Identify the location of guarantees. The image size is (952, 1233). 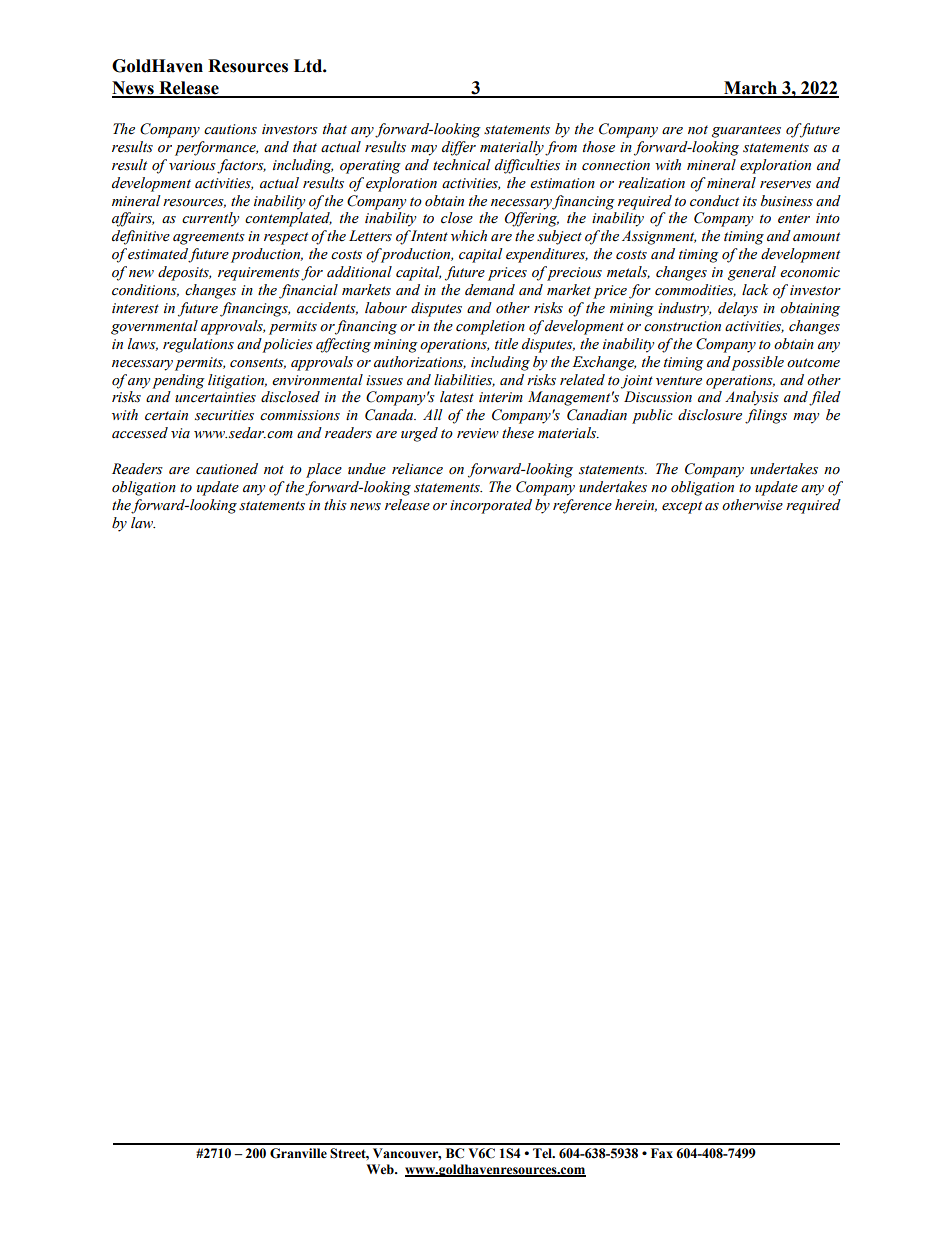
(746, 131).
